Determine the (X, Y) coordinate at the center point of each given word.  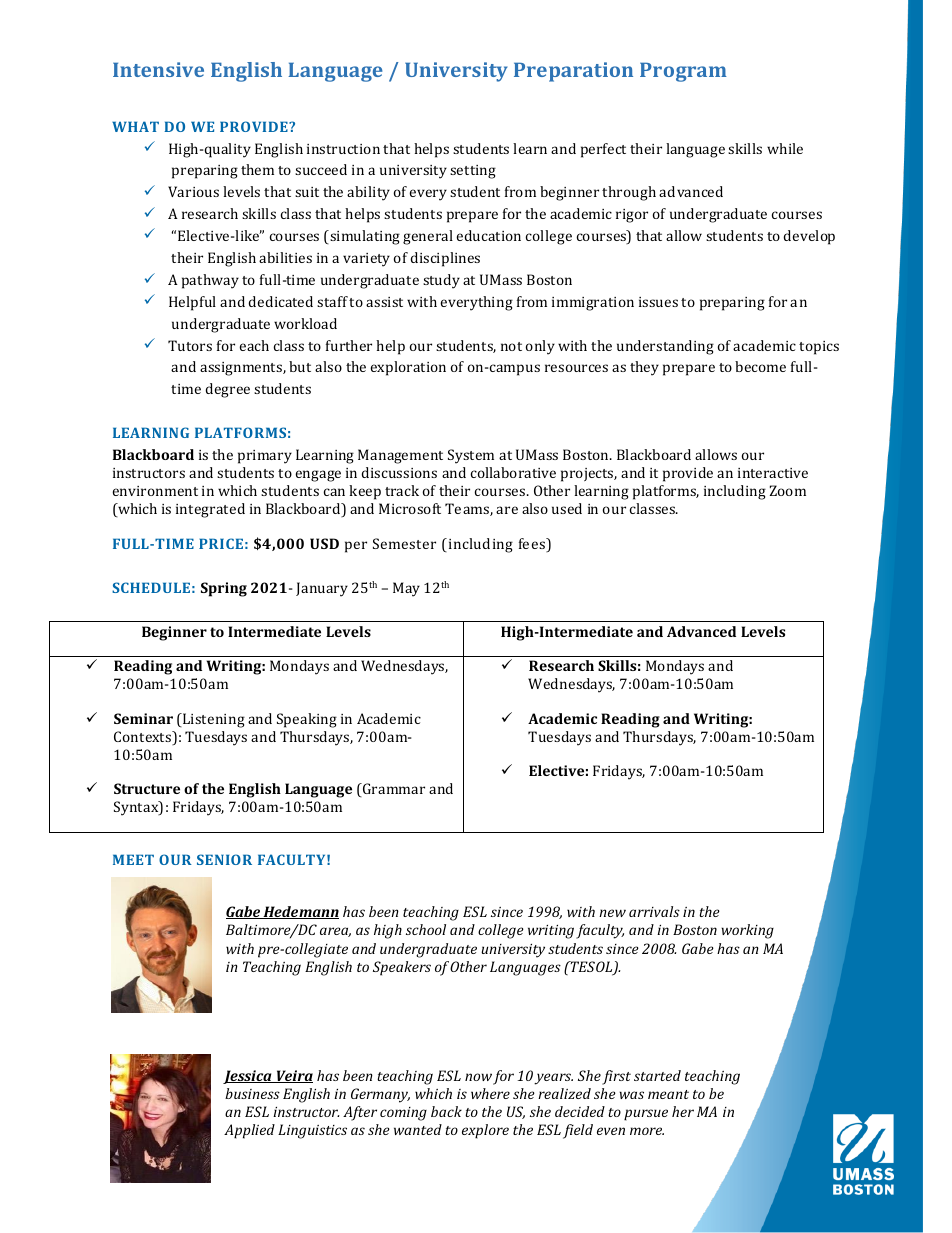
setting (473, 172)
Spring (224, 589)
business (252, 1093)
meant (668, 1094)
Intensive (158, 69)
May (406, 589)
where (490, 1093)
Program (683, 72)
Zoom (788, 490)
